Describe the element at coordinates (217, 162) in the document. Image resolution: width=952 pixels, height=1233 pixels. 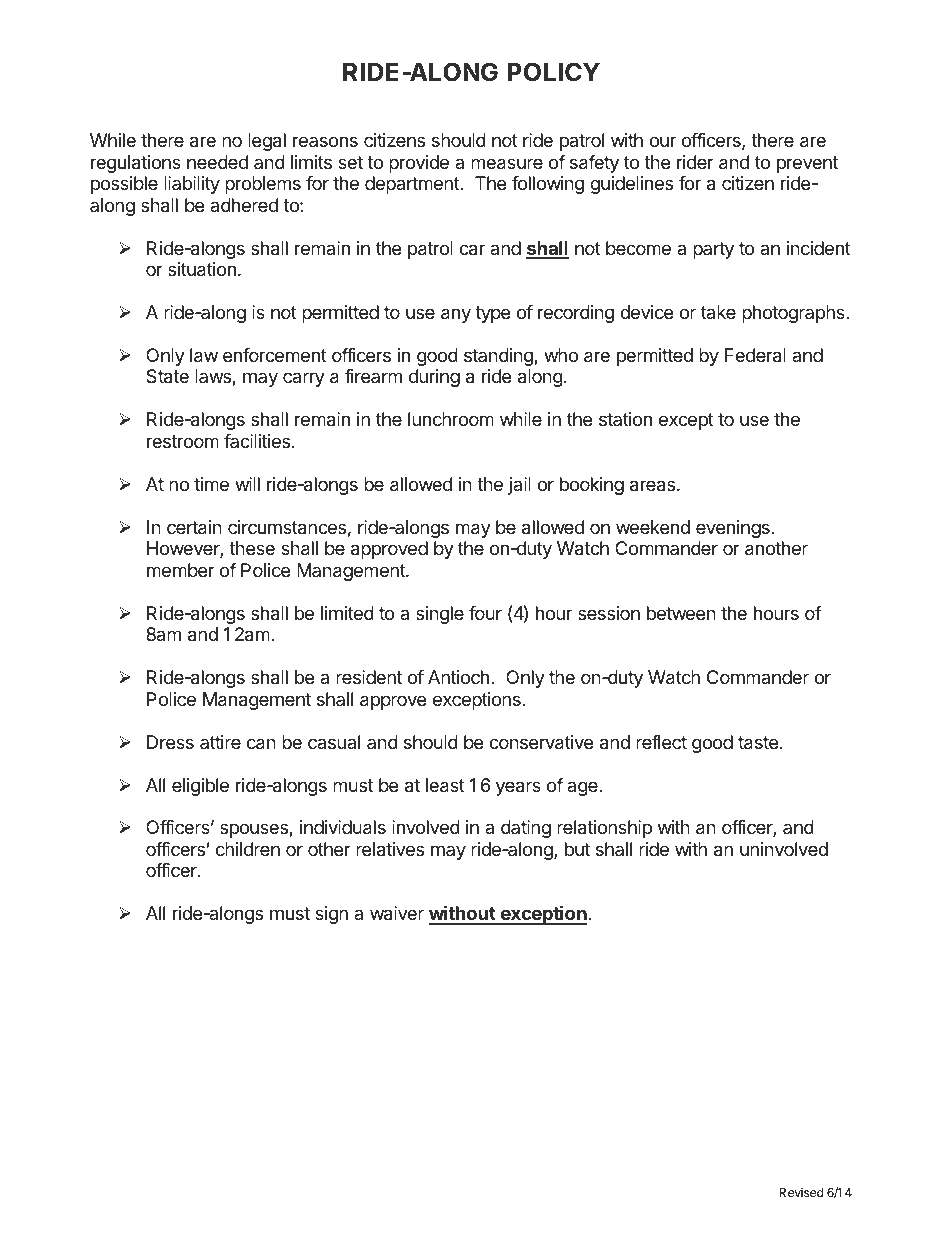
I see `needed` at that location.
